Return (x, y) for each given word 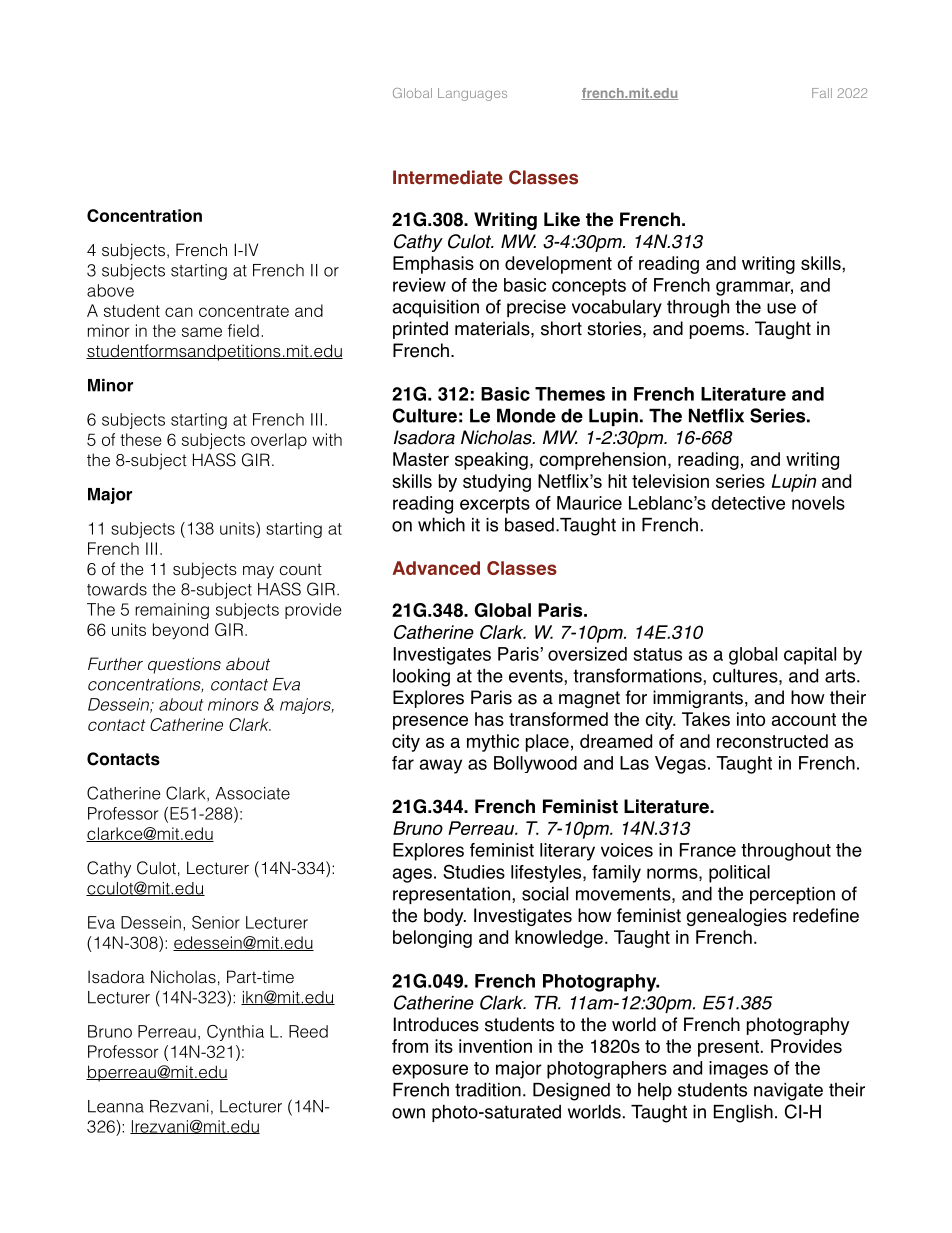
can (179, 312)
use (781, 308)
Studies (474, 871)
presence (430, 722)
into (751, 719)
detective (748, 503)
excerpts (495, 505)
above (110, 290)
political (739, 874)
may (258, 572)
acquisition (435, 308)
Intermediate (448, 177)
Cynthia (235, 1033)
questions (184, 665)
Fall (822, 93)
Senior (216, 922)
